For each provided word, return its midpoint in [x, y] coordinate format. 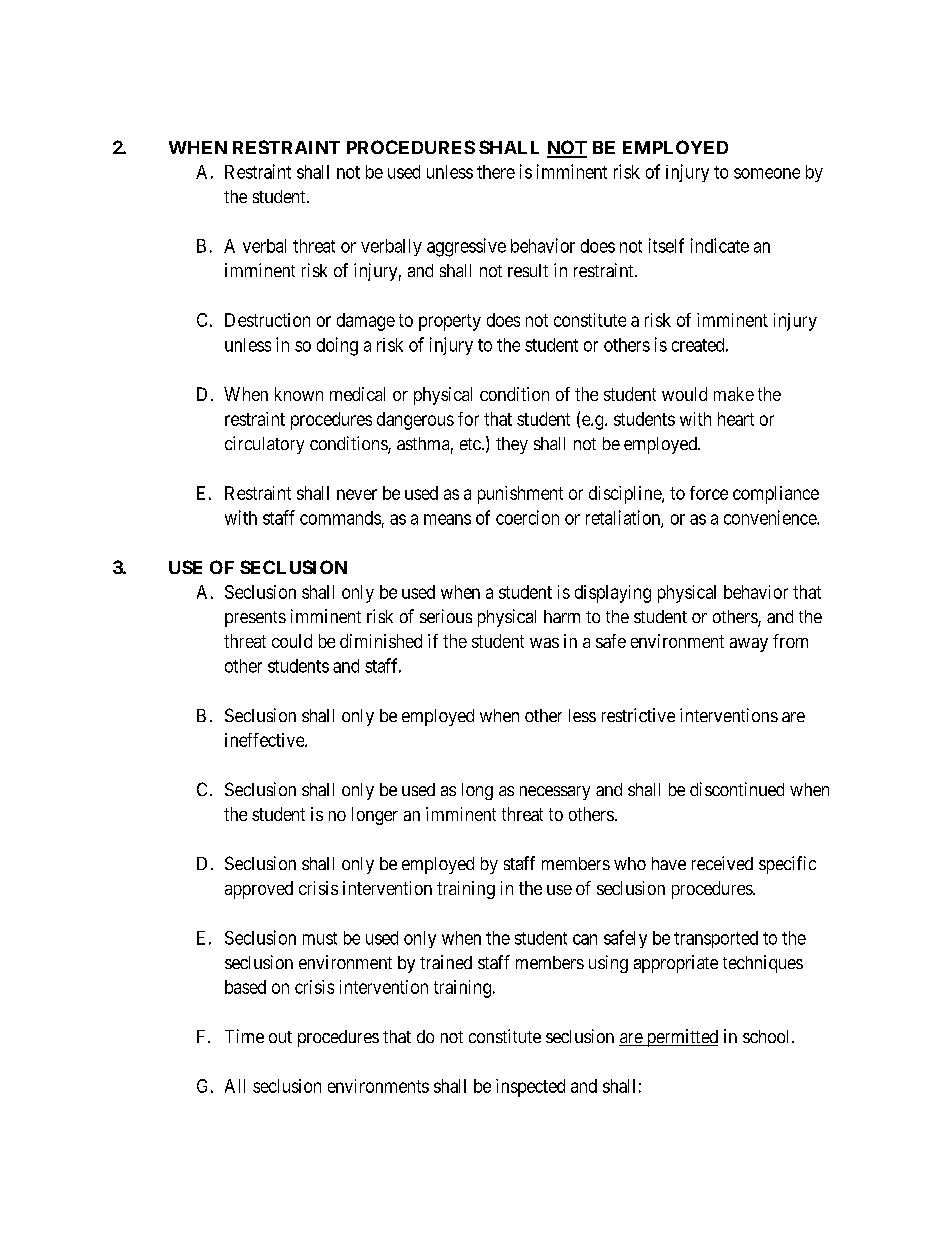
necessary [555, 793]
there [496, 172]
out [280, 1037]
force [709, 493]
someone [767, 173]
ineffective [265, 740]
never [357, 494]
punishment [520, 495]
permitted [681, 1038]
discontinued [737, 789]
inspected [530, 1088]
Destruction [267, 320]
